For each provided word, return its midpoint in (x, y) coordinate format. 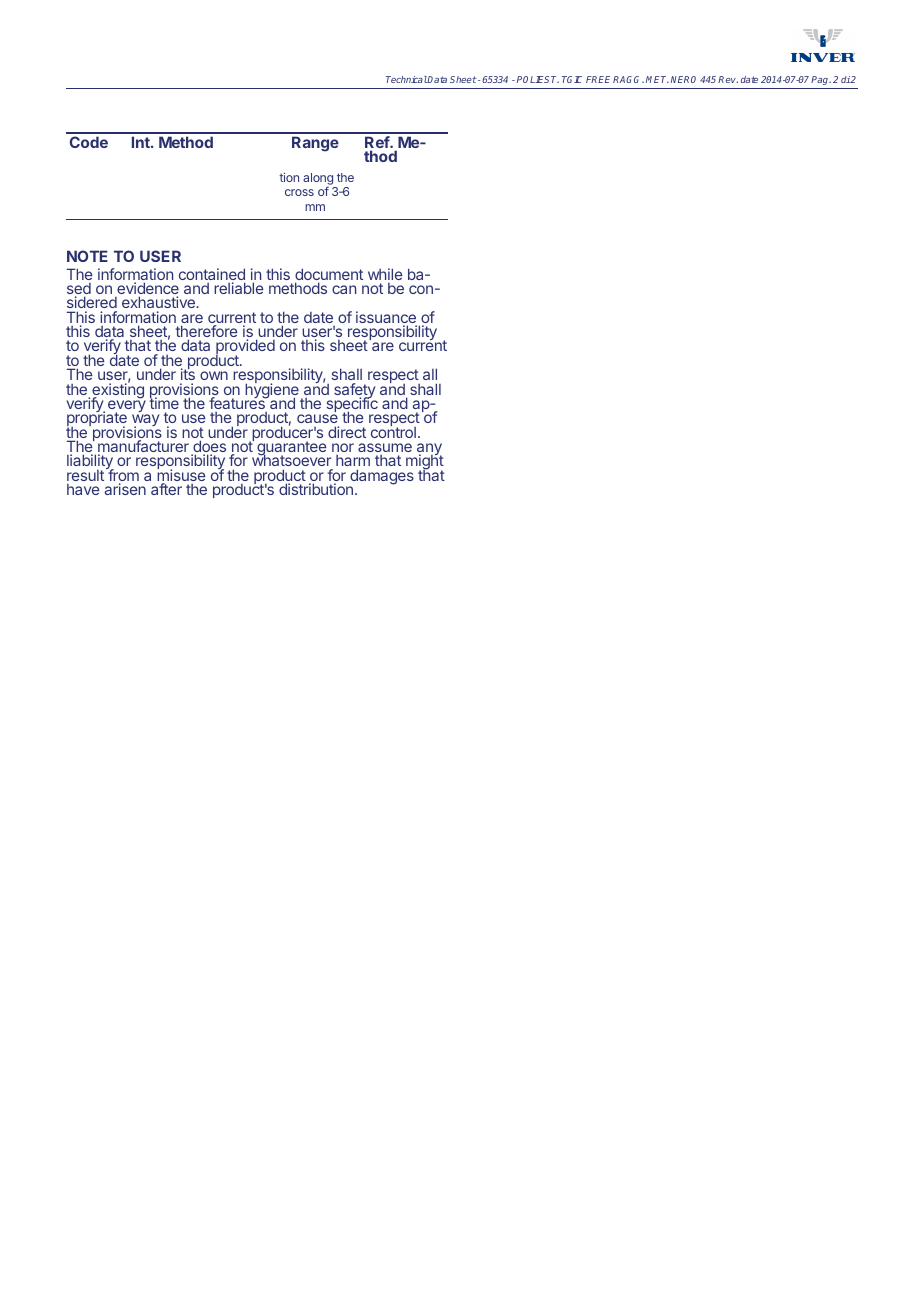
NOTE (87, 256)
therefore (207, 332)
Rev (728, 79)
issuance (386, 318)
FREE (598, 79)
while (385, 274)
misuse (181, 476)
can (344, 289)
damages (381, 478)
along (319, 180)
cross (299, 192)
